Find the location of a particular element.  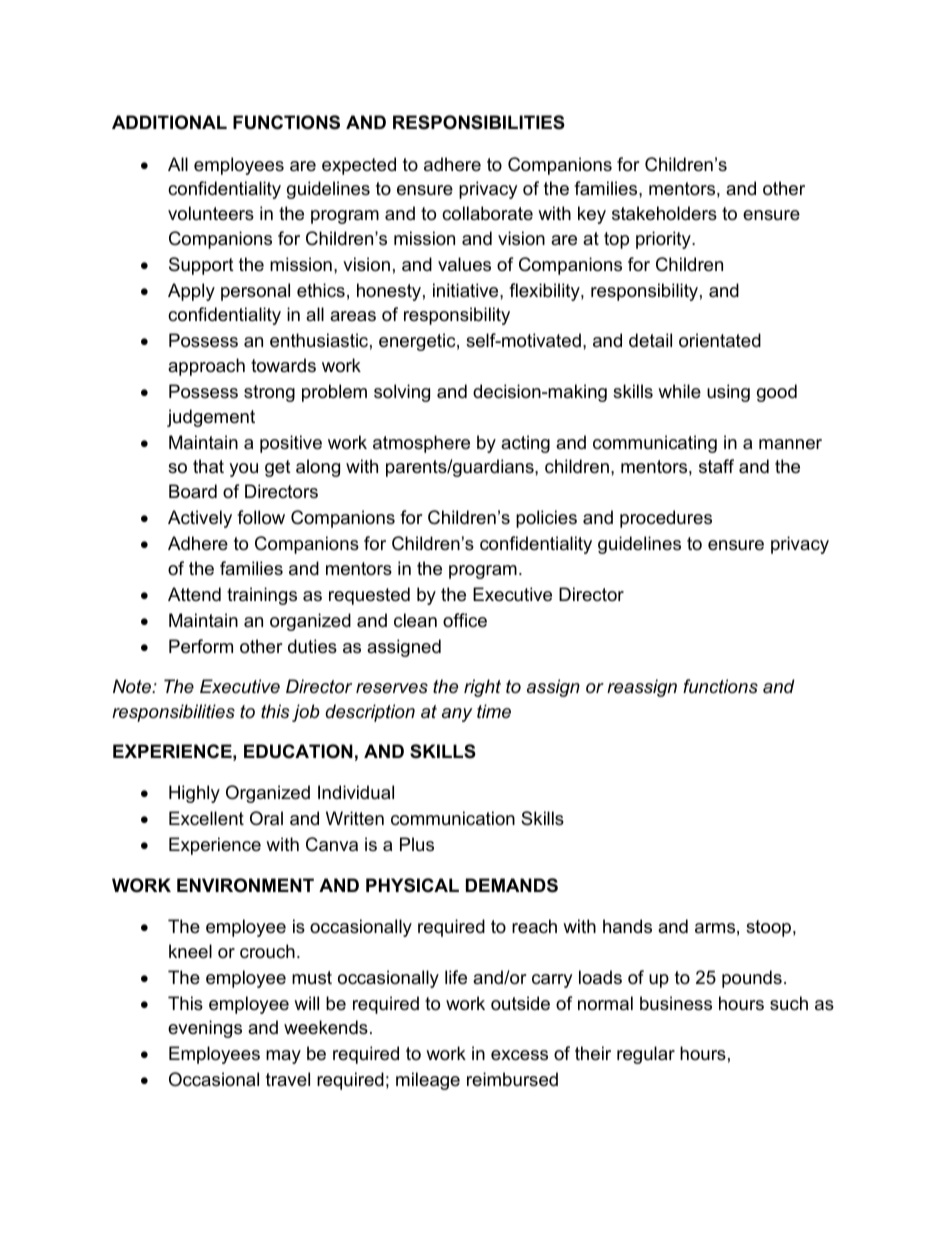

that is located at coordinates (208, 466).
